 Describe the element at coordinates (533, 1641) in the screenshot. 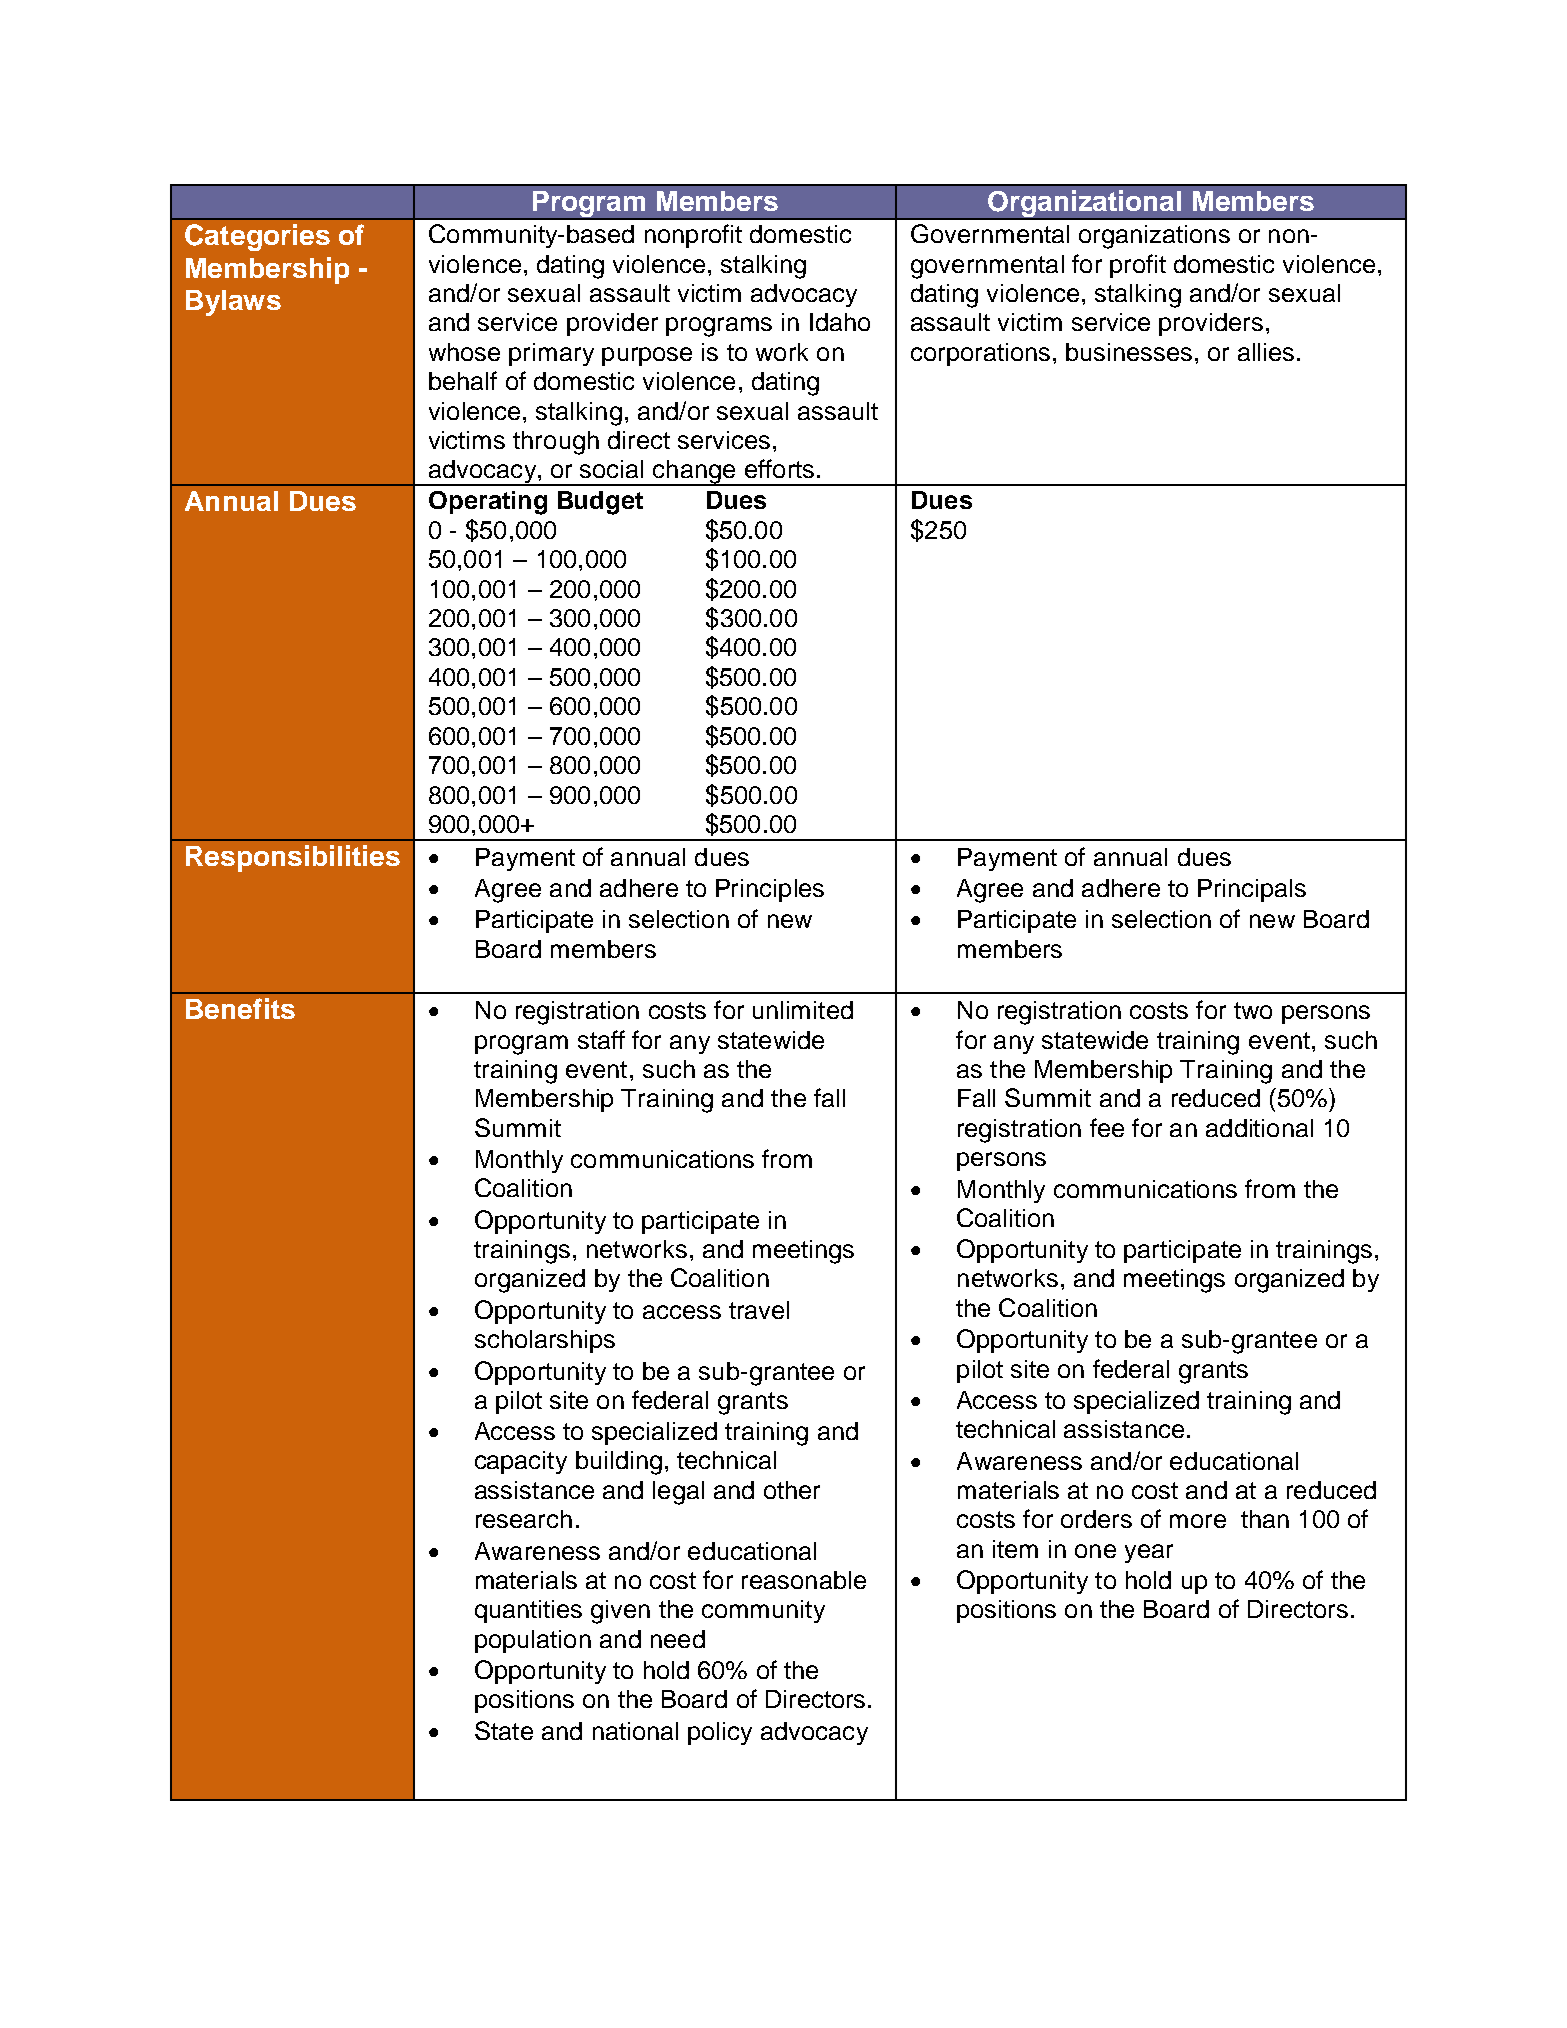

I see `population` at that location.
